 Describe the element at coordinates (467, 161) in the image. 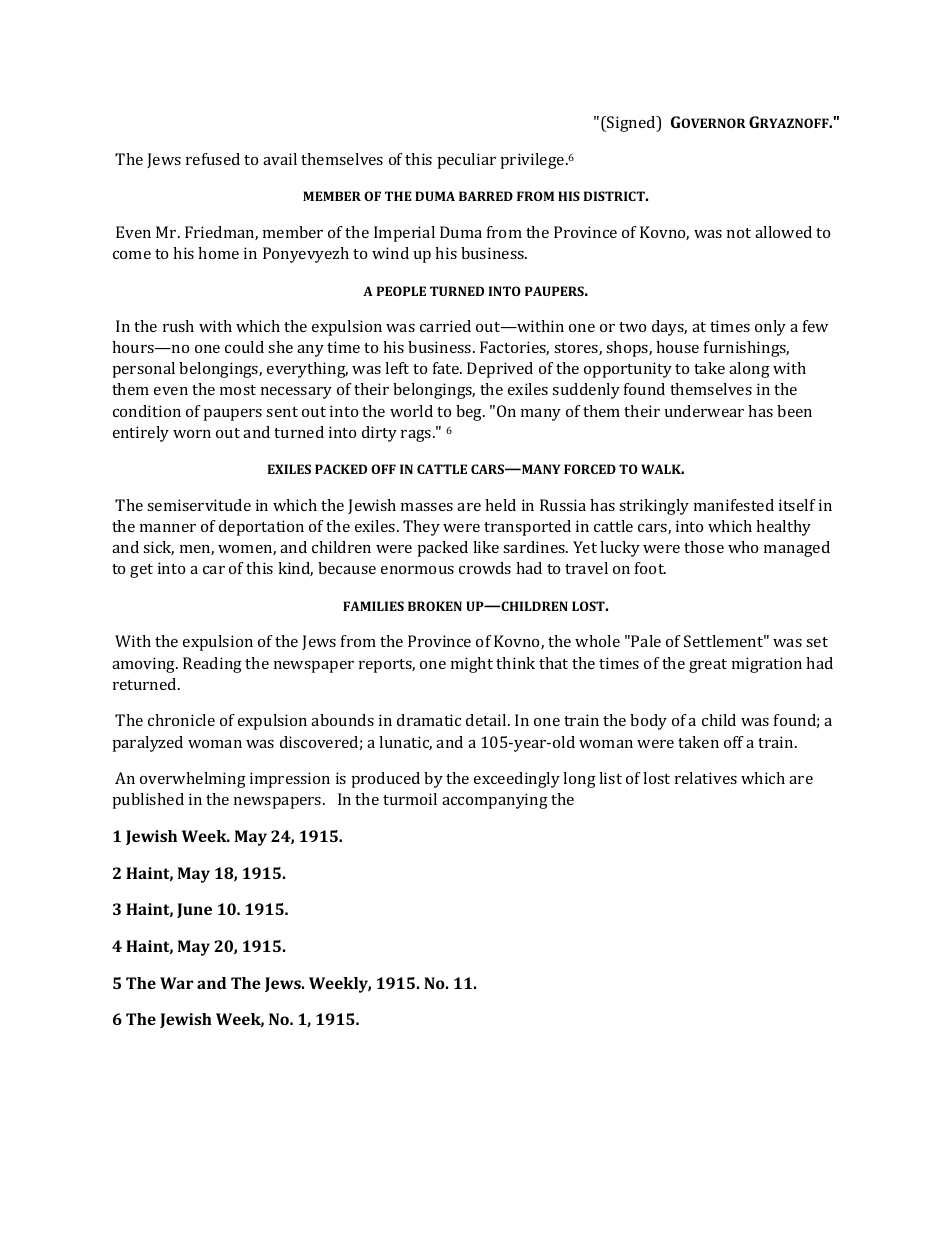

I see `peculiar` at that location.
